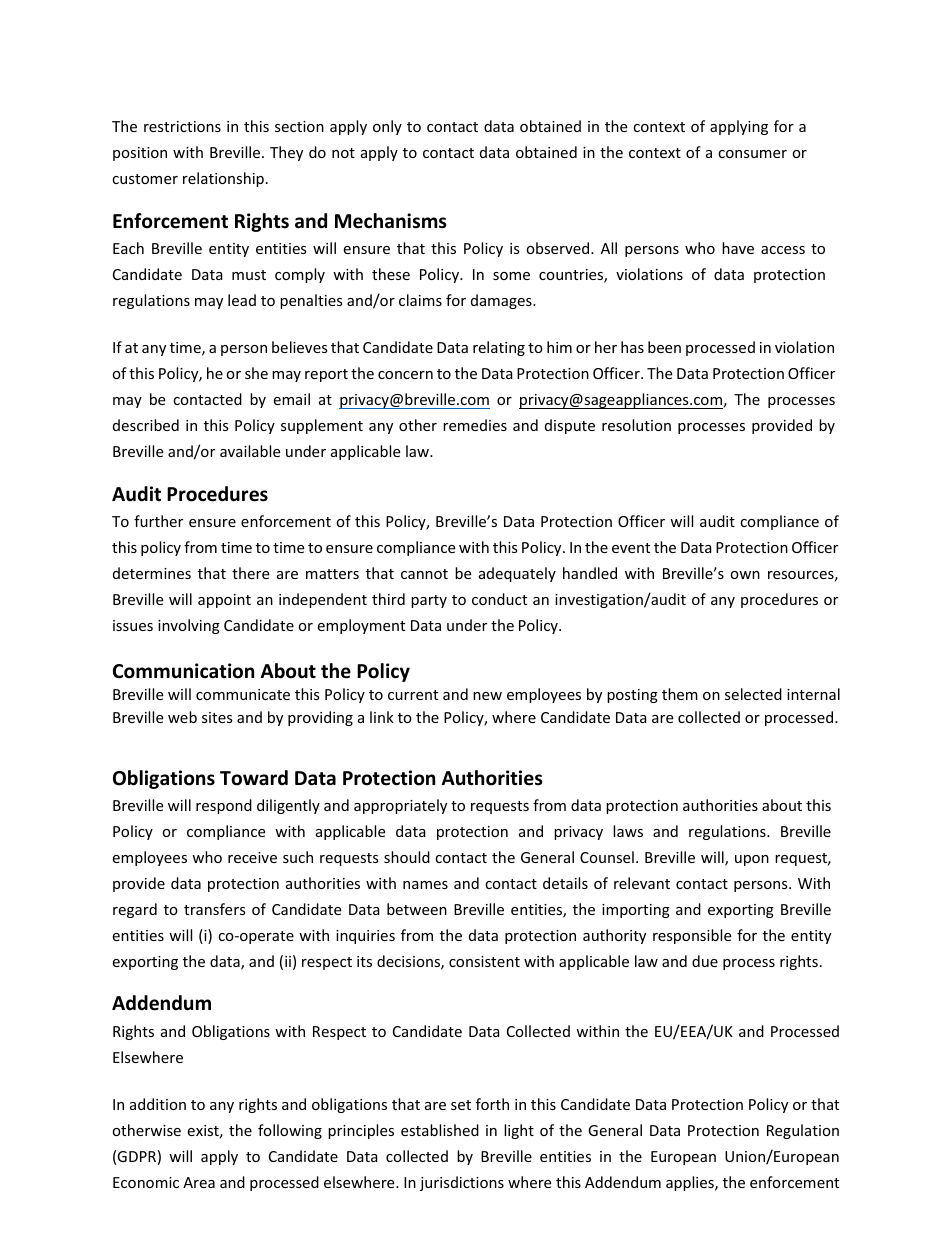 The height and width of the page is (1233, 952). Describe the element at coordinates (475, 425) in the page. I see `remedies` at that location.
